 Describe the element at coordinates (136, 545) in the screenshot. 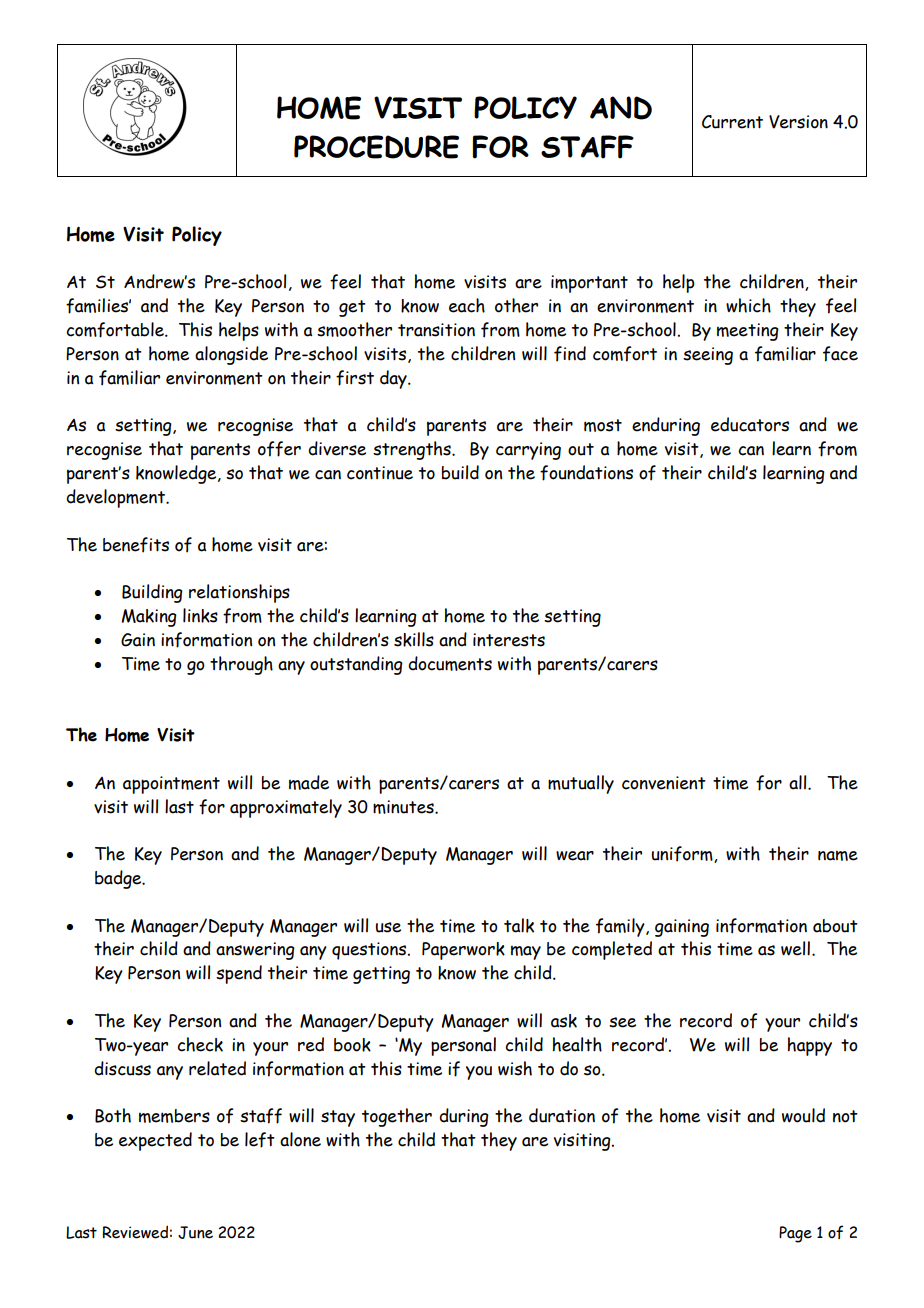

I see `benefits` at that location.
